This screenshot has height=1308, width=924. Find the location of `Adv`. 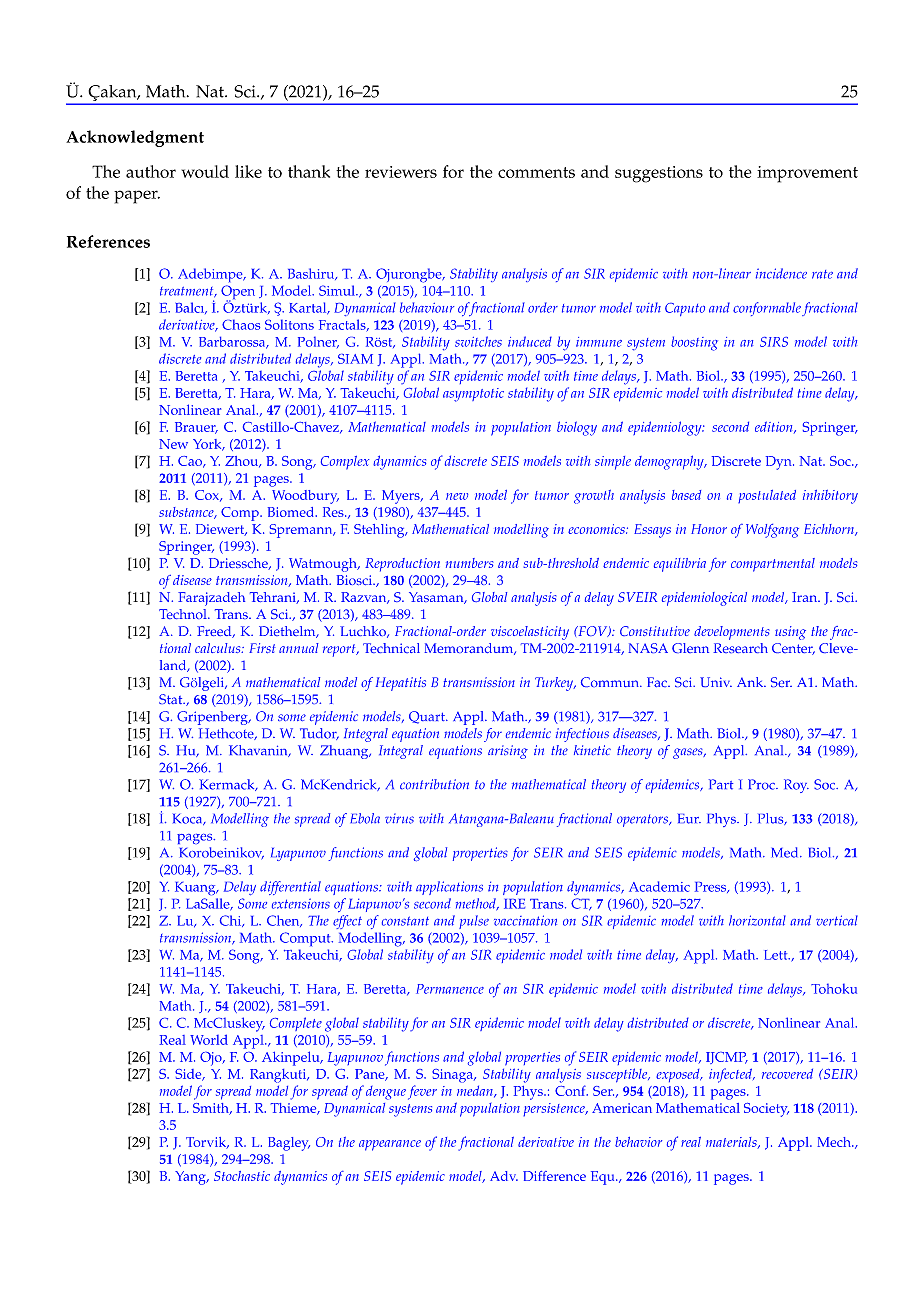

Adv is located at coordinates (504, 1176).
